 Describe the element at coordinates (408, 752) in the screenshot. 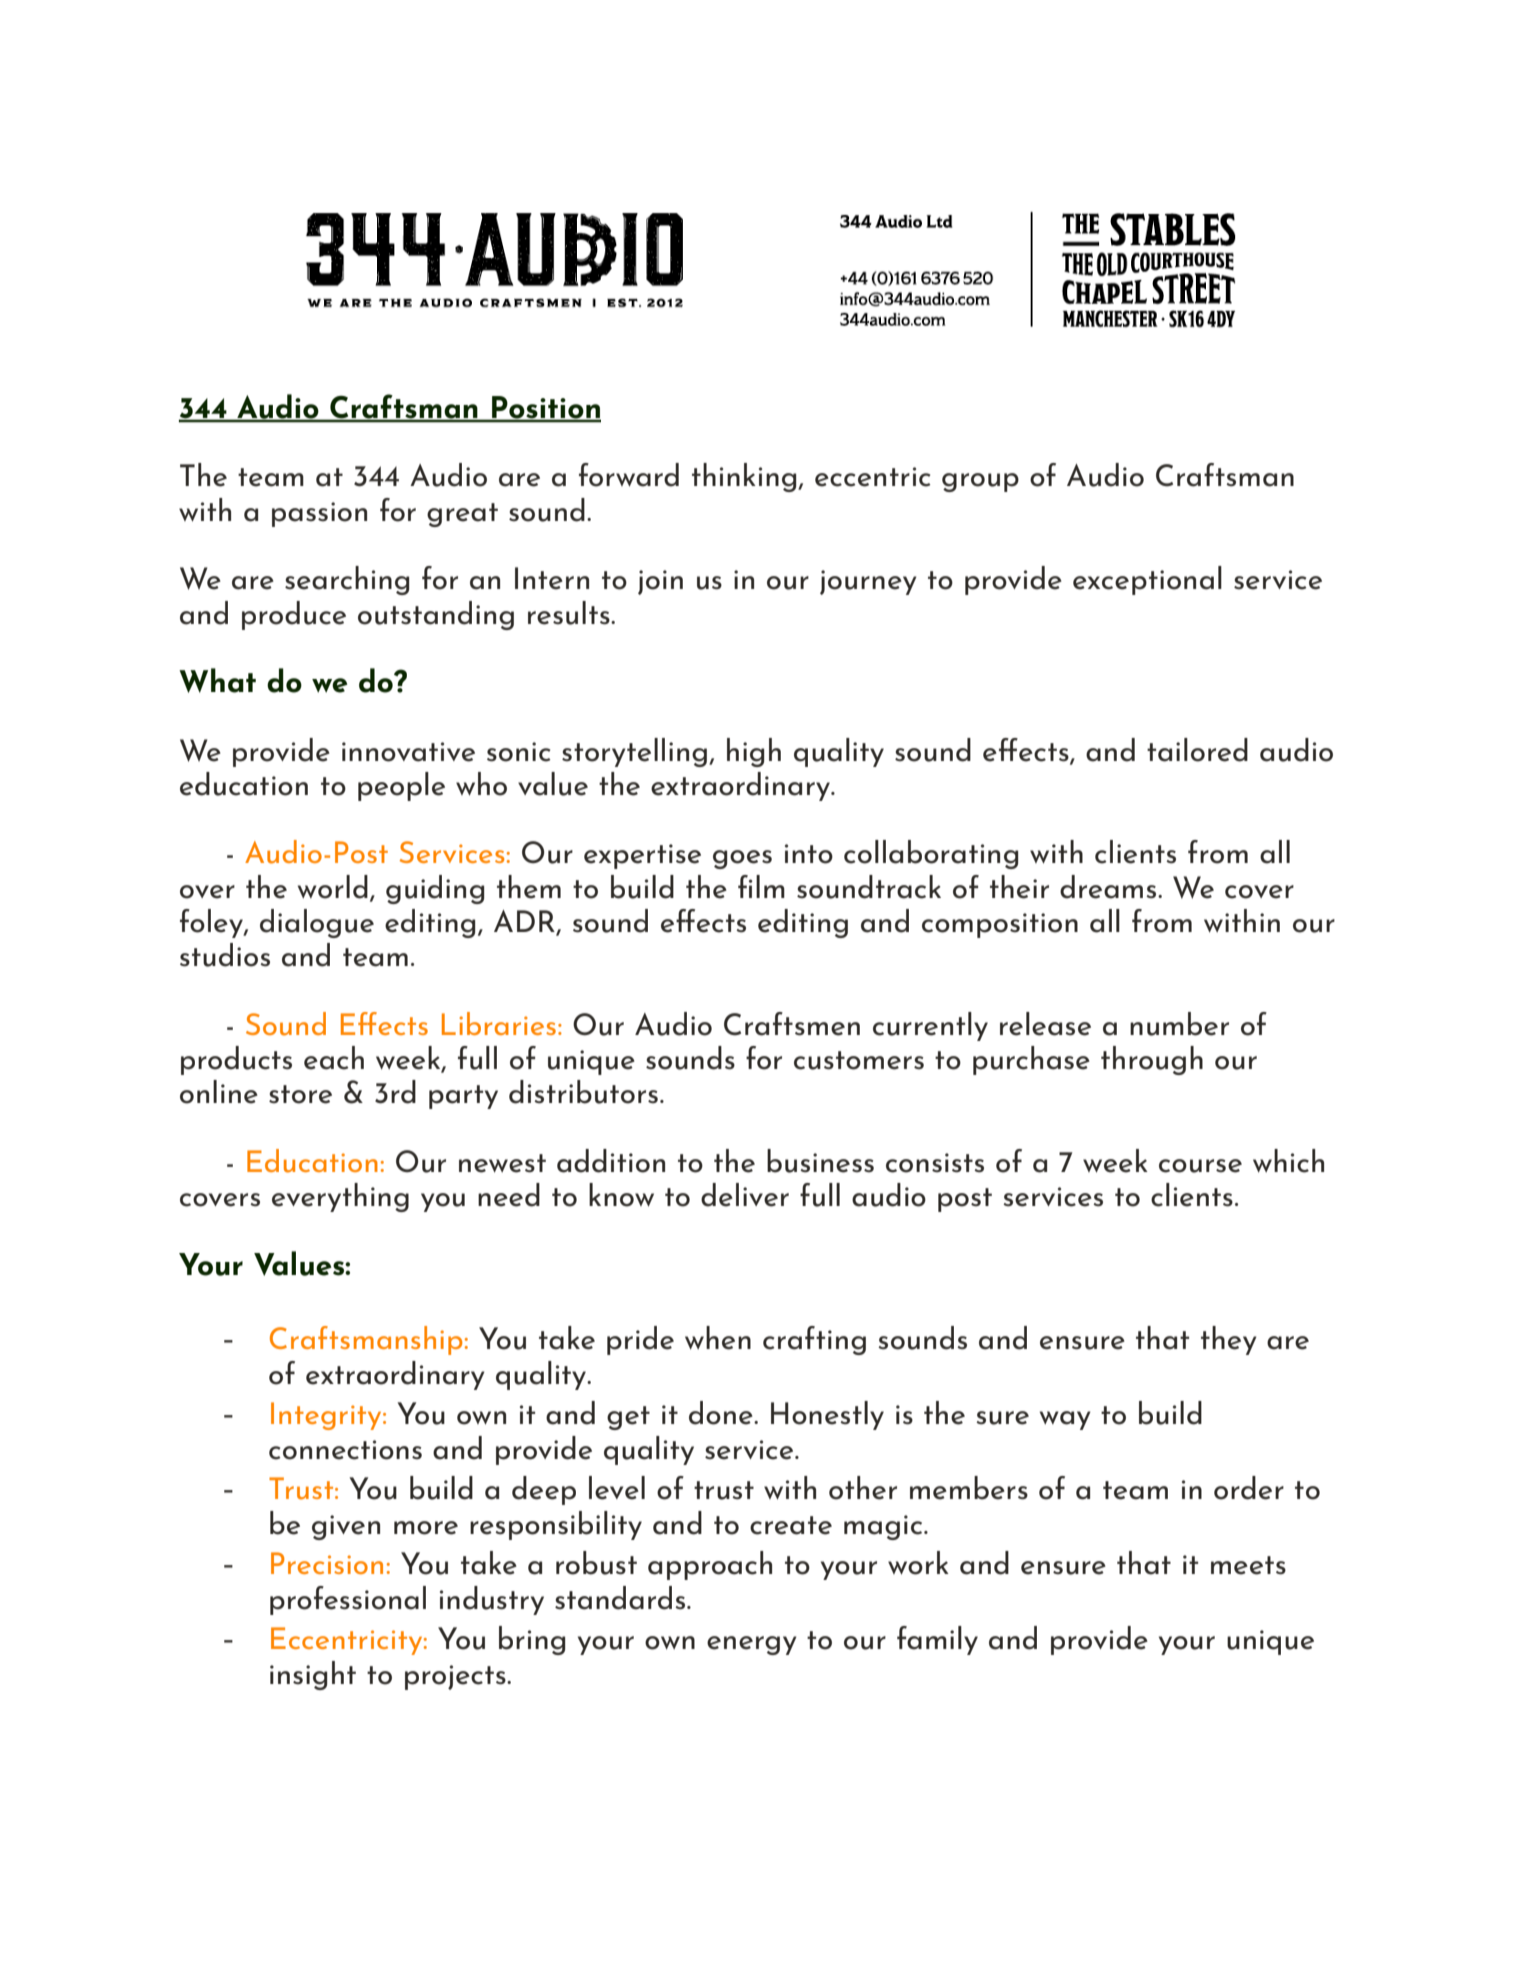

I see `innovative` at that location.
